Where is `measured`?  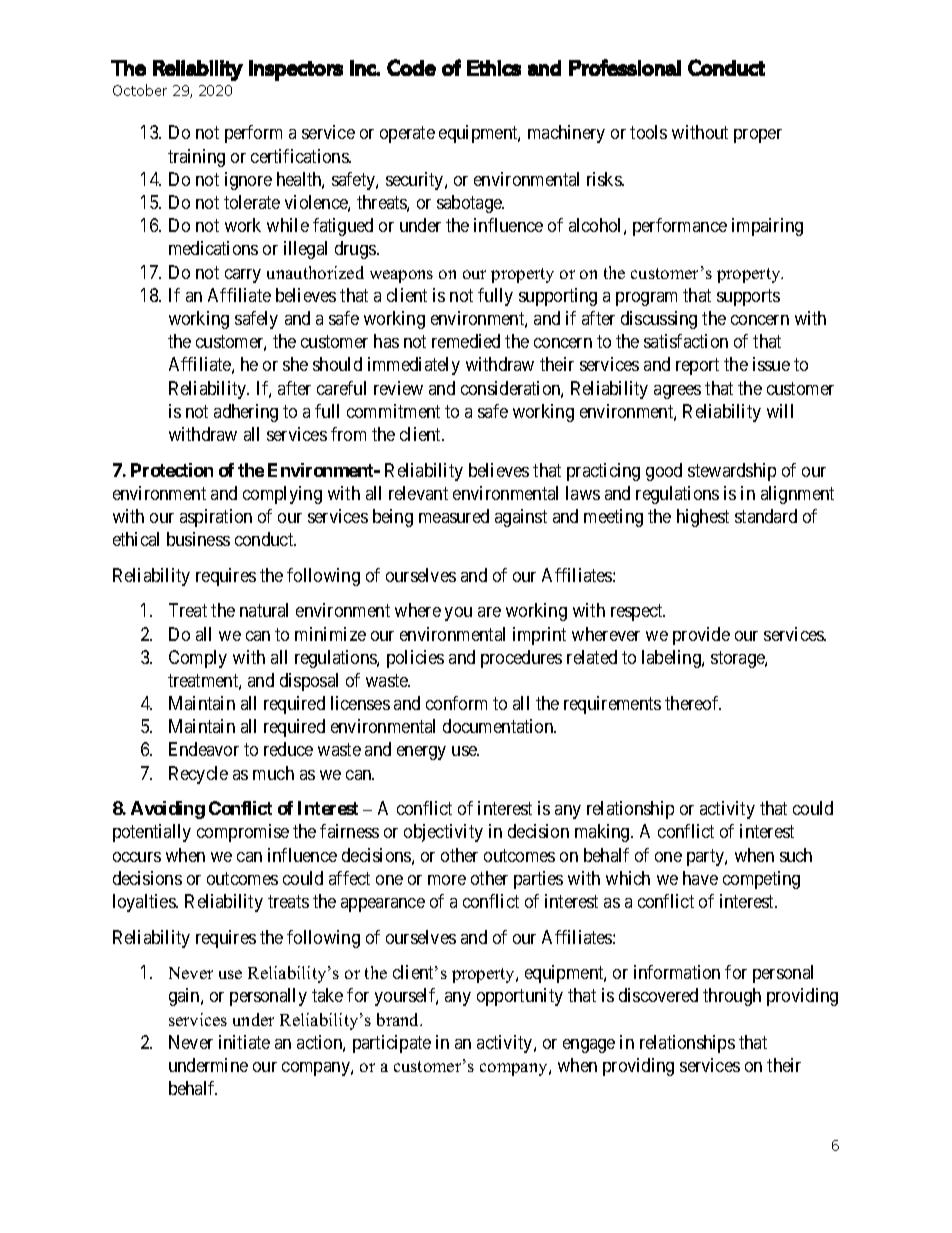 measured is located at coordinates (454, 516).
